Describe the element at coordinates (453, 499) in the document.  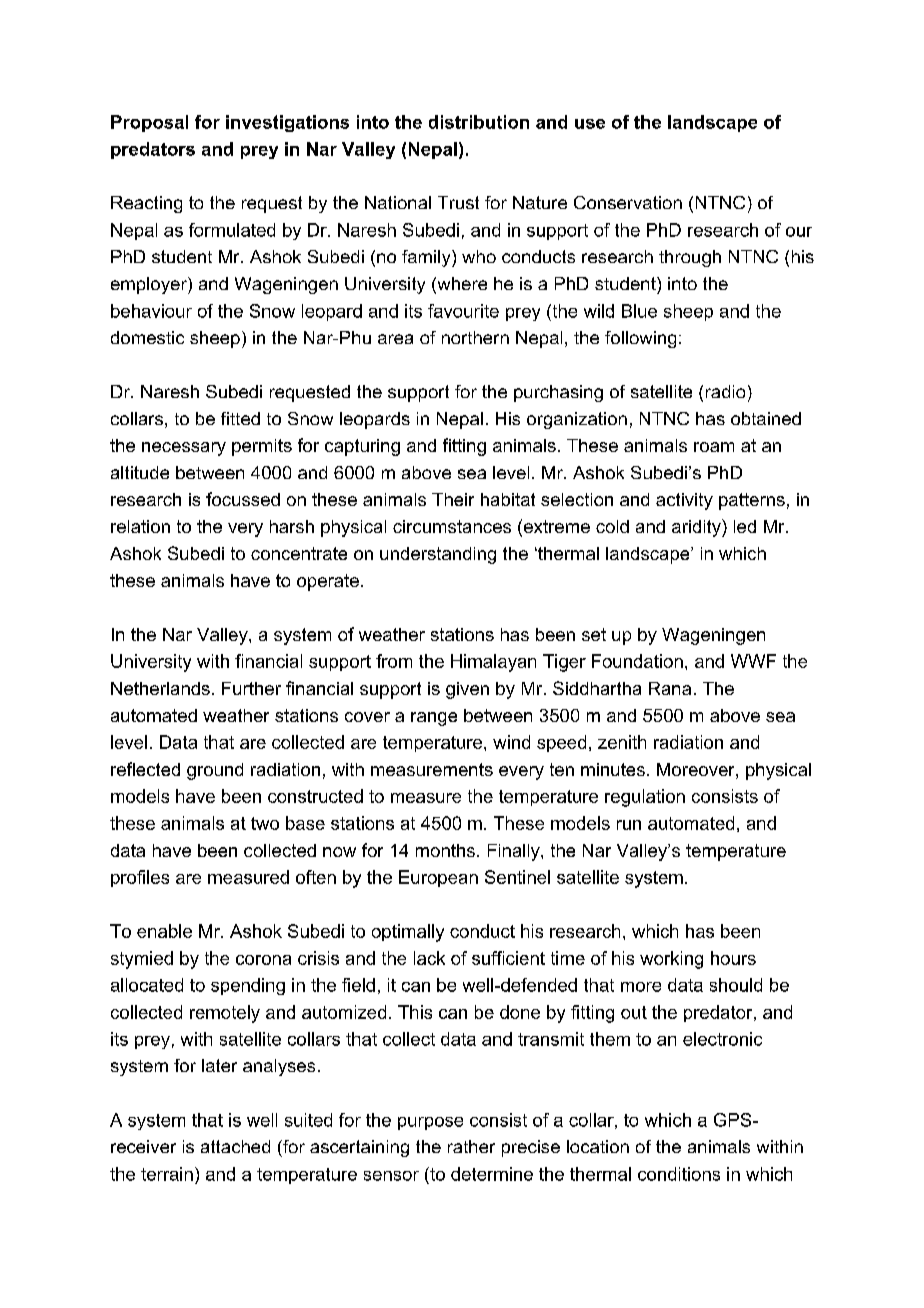
I see `Their` at that location.
